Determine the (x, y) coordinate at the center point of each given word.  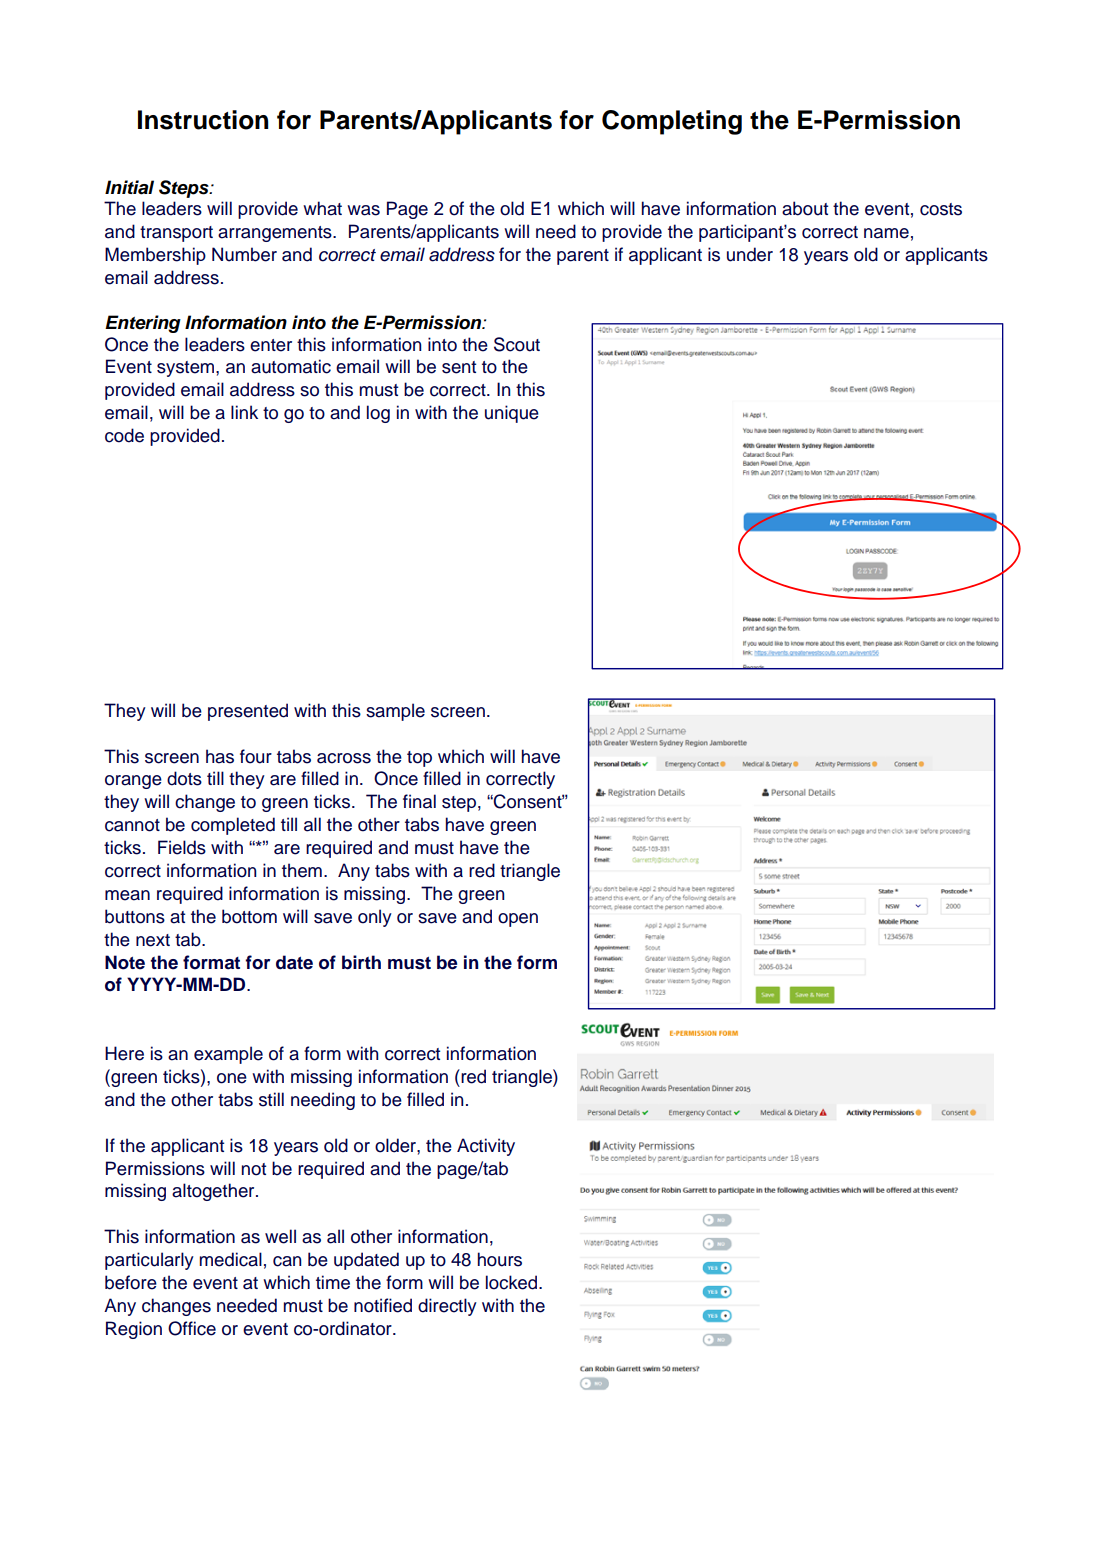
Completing (672, 122)
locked (513, 1282)
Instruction (203, 120)
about (805, 208)
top (419, 759)
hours (500, 1259)
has (220, 756)
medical (231, 1259)
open (518, 920)
